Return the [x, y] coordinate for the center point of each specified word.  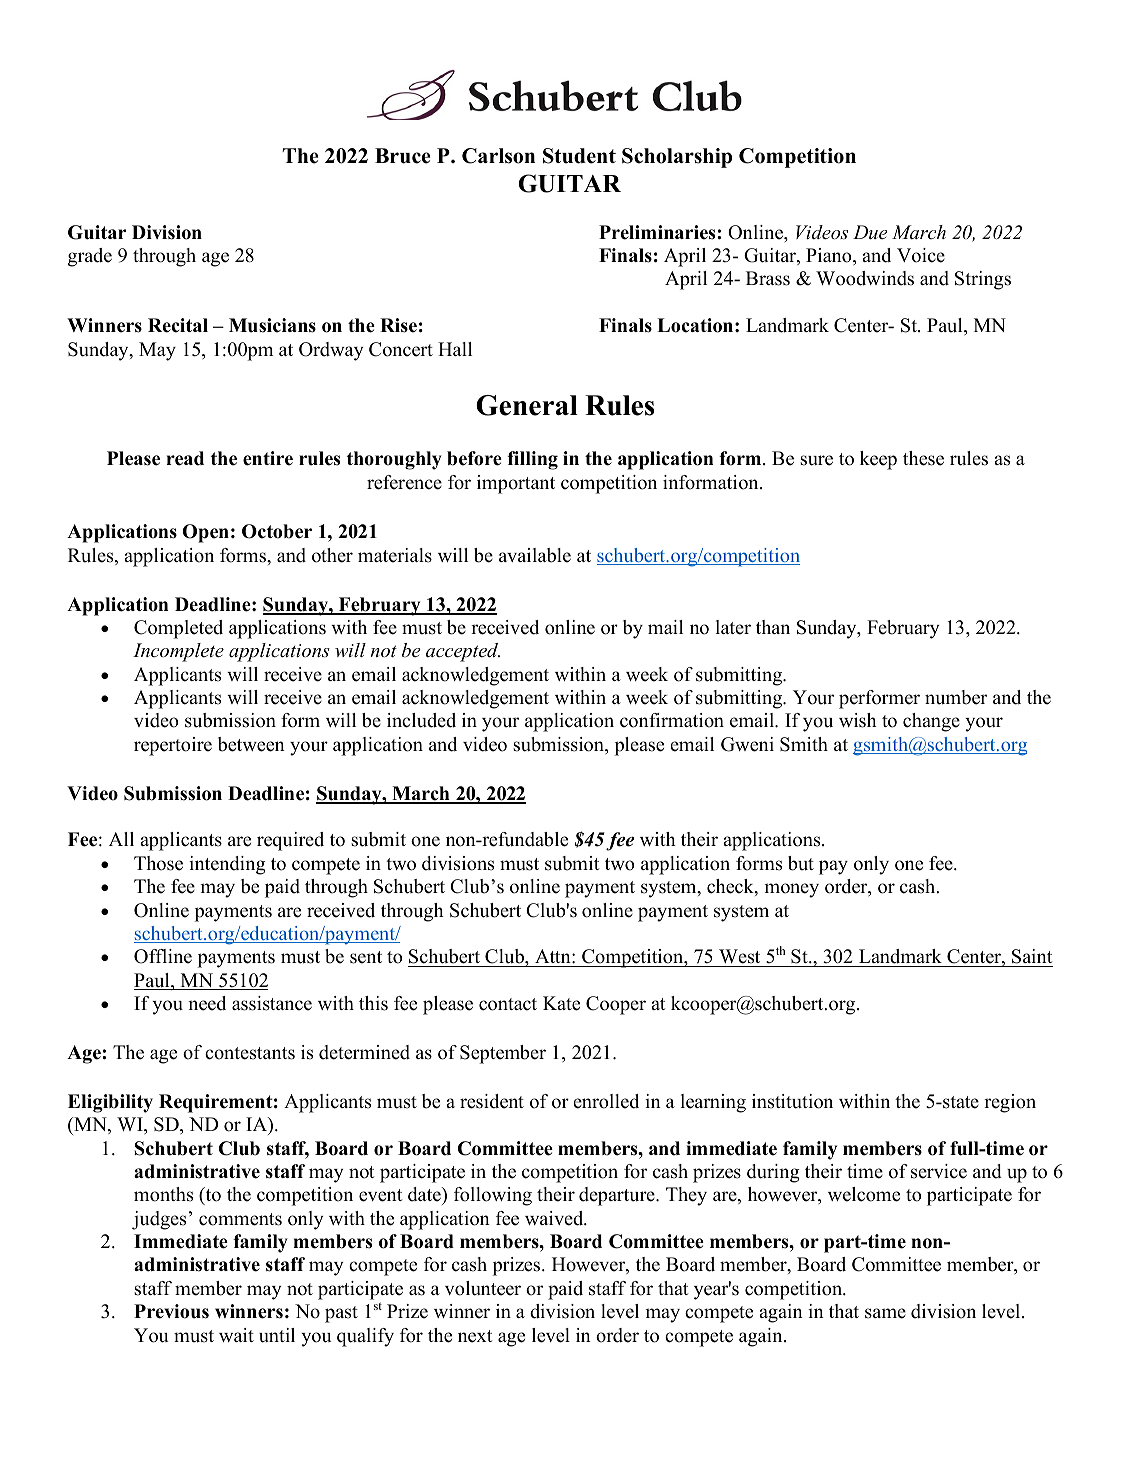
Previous [171, 1311]
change [931, 722]
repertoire [173, 746]
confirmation [672, 720]
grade [90, 257]
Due [870, 232]
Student [579, 156]
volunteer [483, 1288]
